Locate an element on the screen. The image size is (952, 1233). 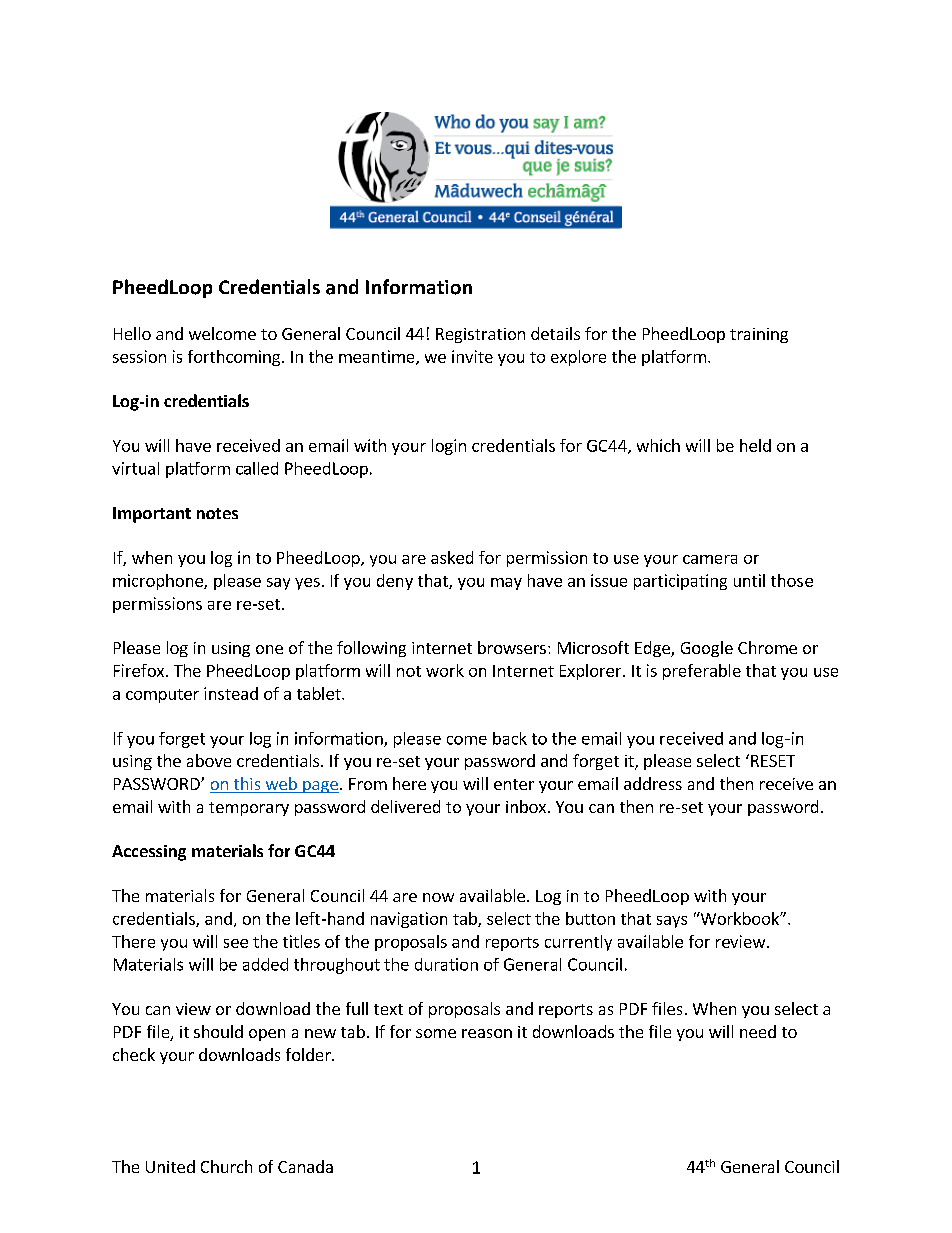
address is located at coordinates (653, 783).
